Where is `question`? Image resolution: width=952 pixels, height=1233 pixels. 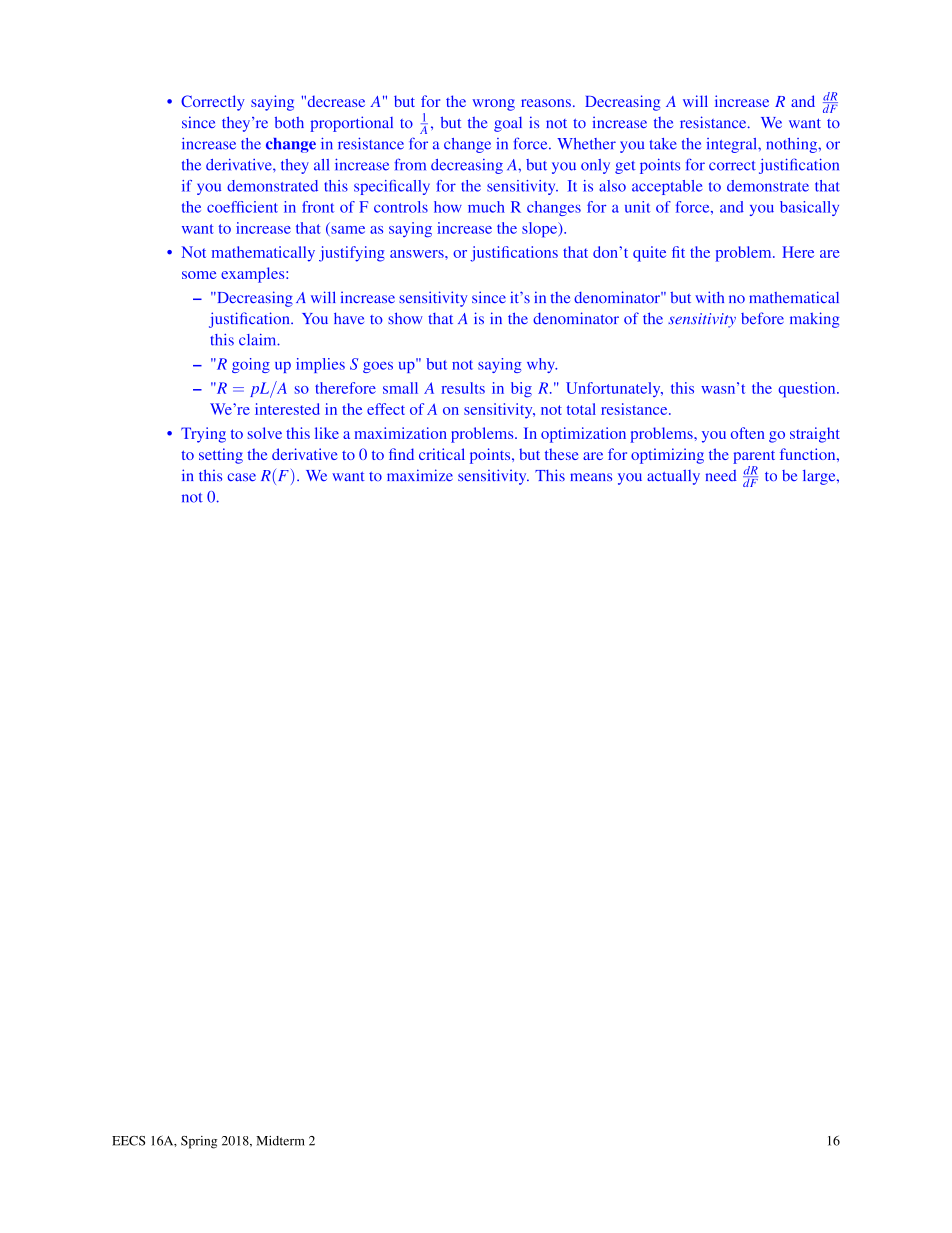
question is located at coordinates (808, 390).
